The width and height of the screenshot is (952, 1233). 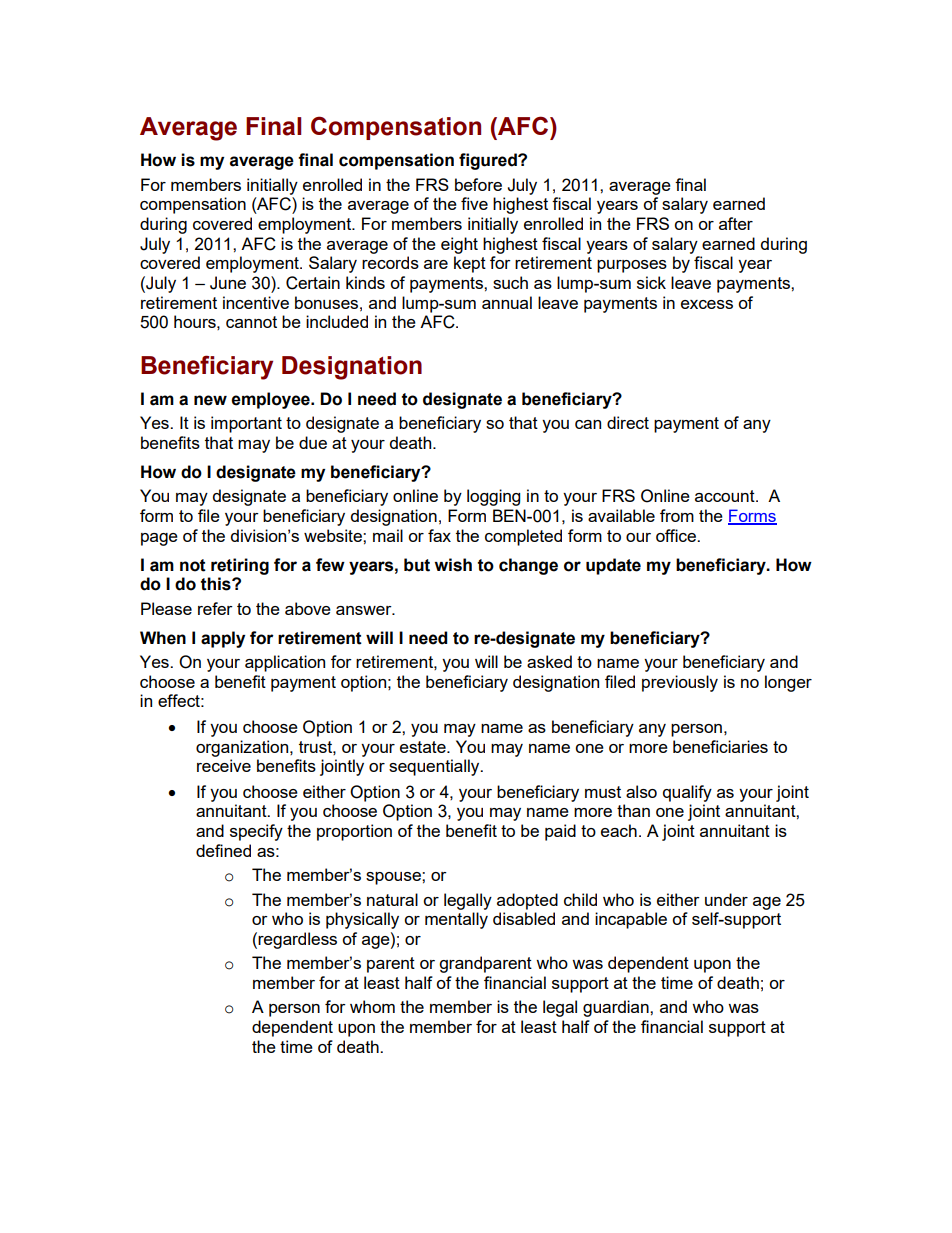 I want to click on regardless, so click(x=297, y=940).
